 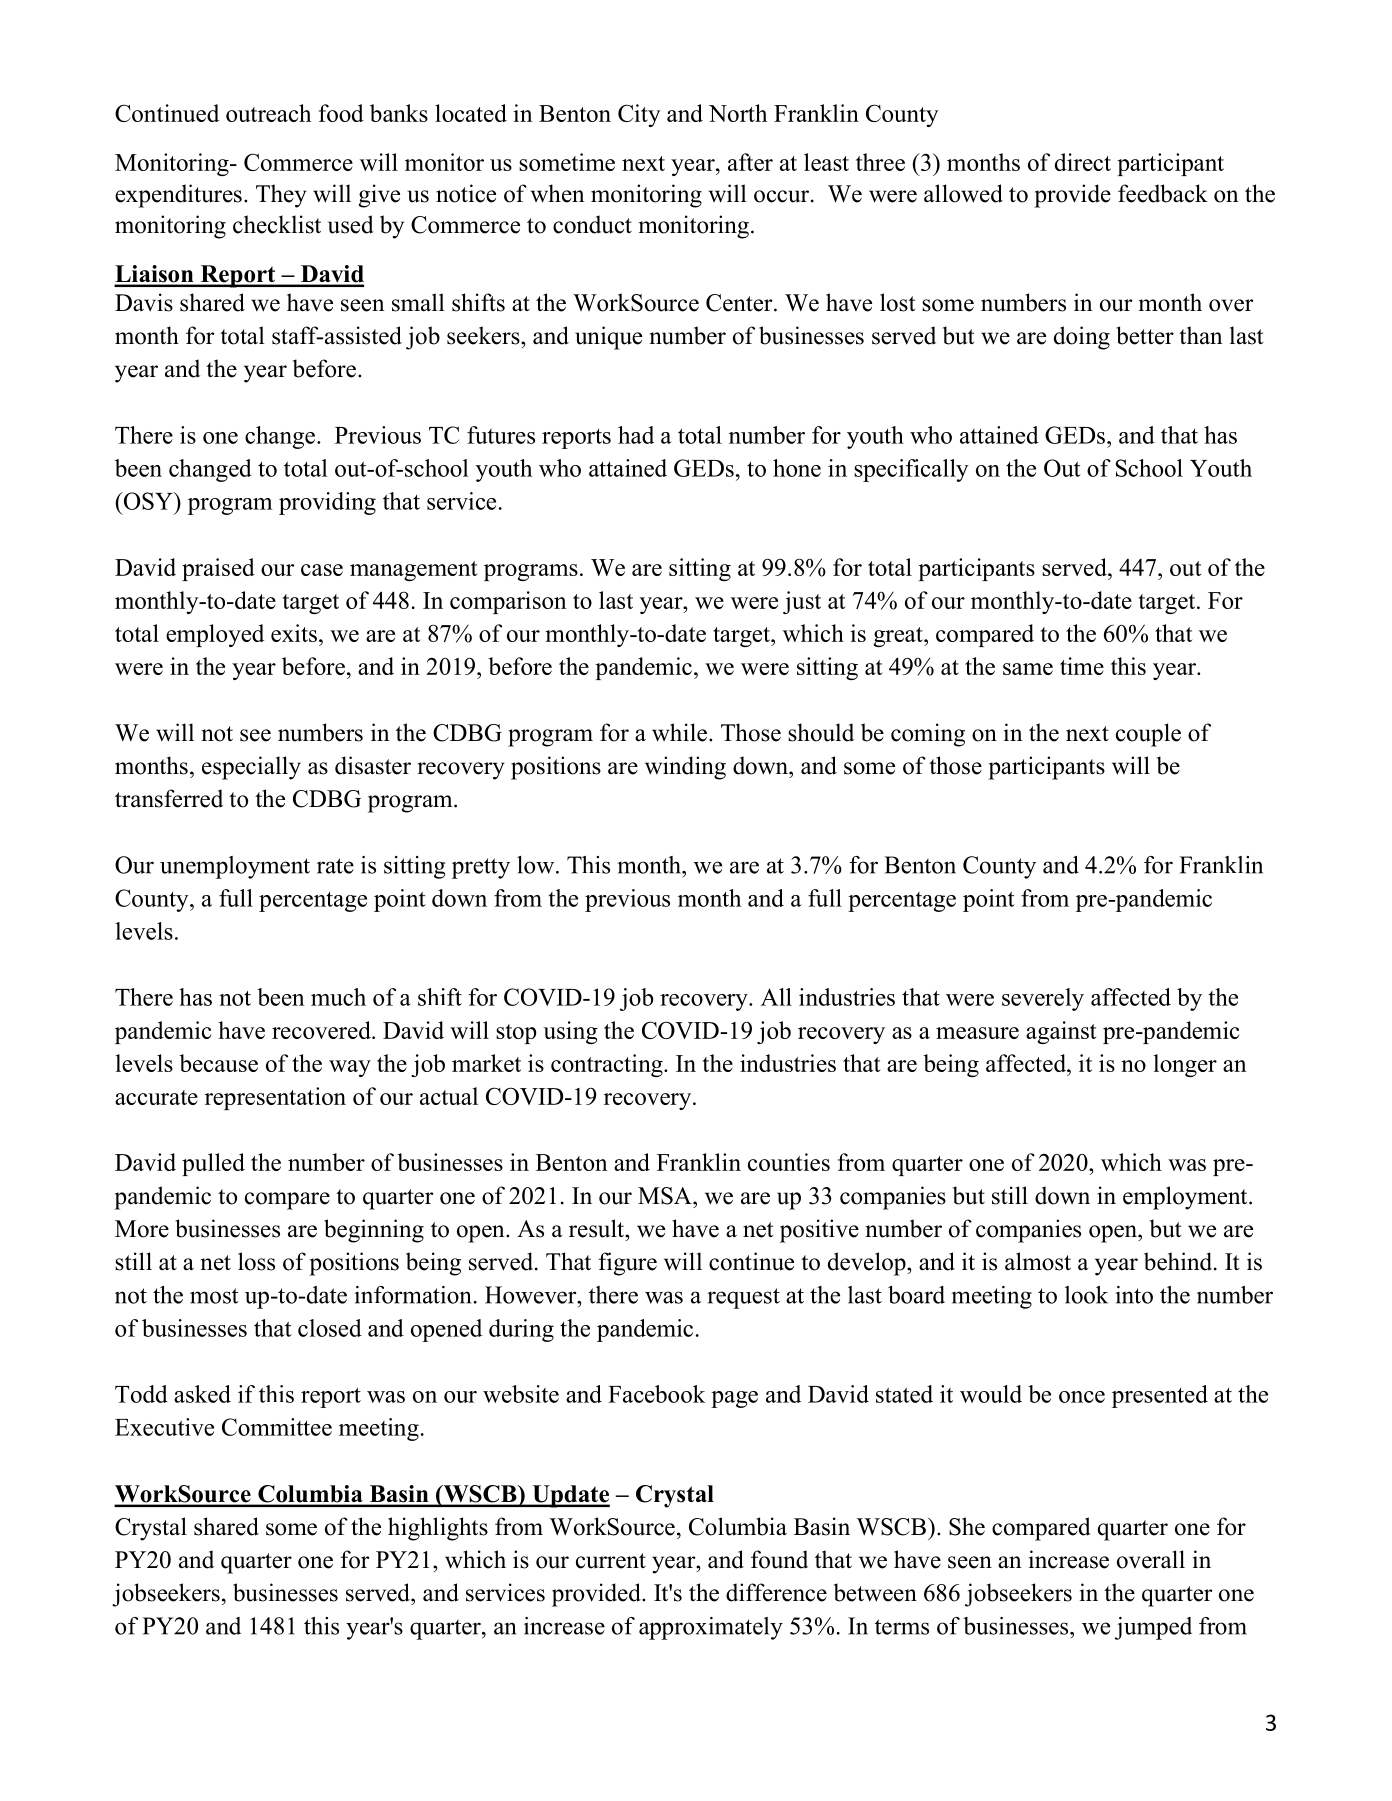 What do you see at coordinates (1153, 1628) in the screenshot?
I see `jumped` at bounding box center [1153, 1628].
